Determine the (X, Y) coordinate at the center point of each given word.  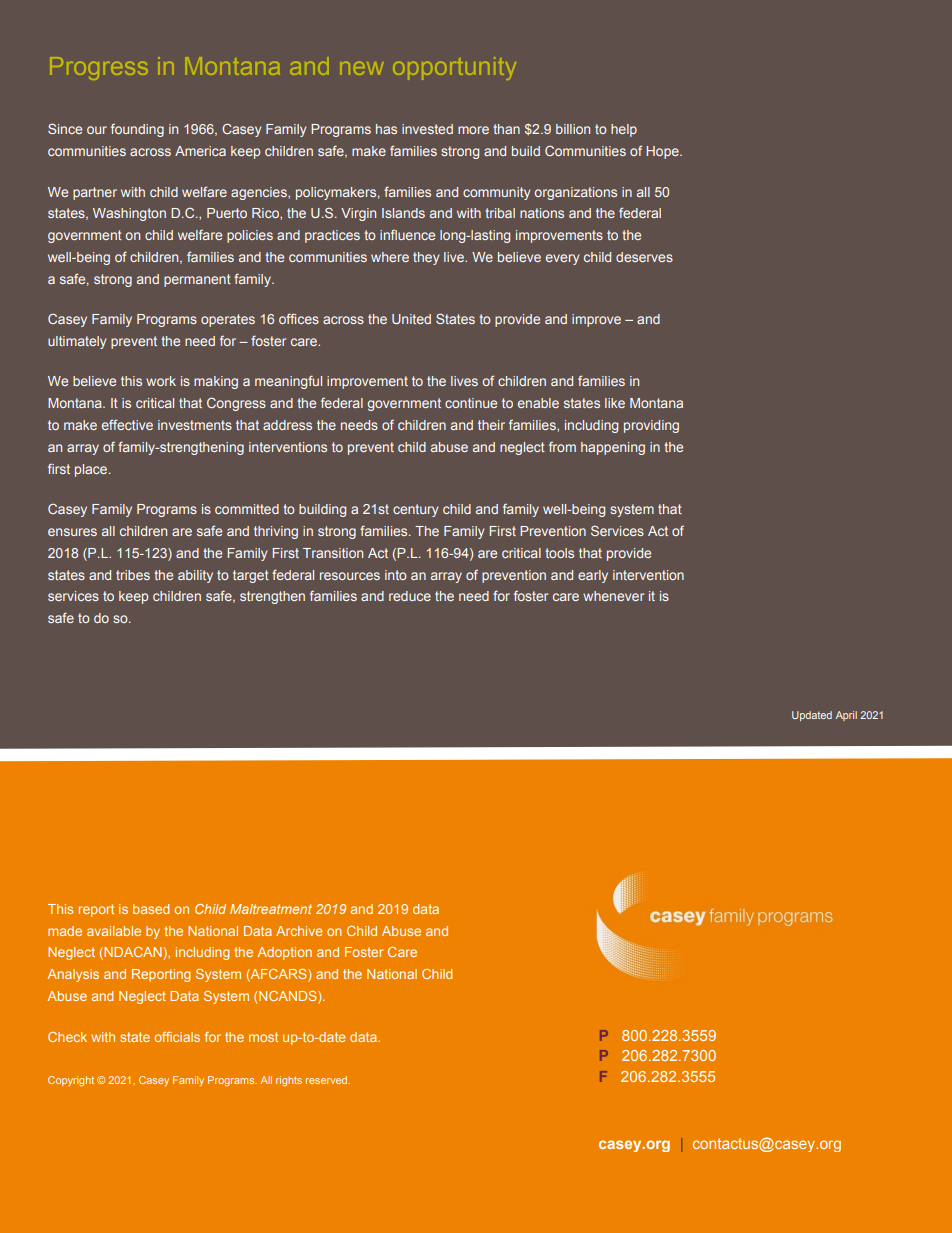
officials (177, 1037)
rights (289, 1081)
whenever (613, 596)
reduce (410, 596)
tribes (133, 575)
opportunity (455, 70)
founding (137, 130)
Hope (663, 152)
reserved (328, 1080)
